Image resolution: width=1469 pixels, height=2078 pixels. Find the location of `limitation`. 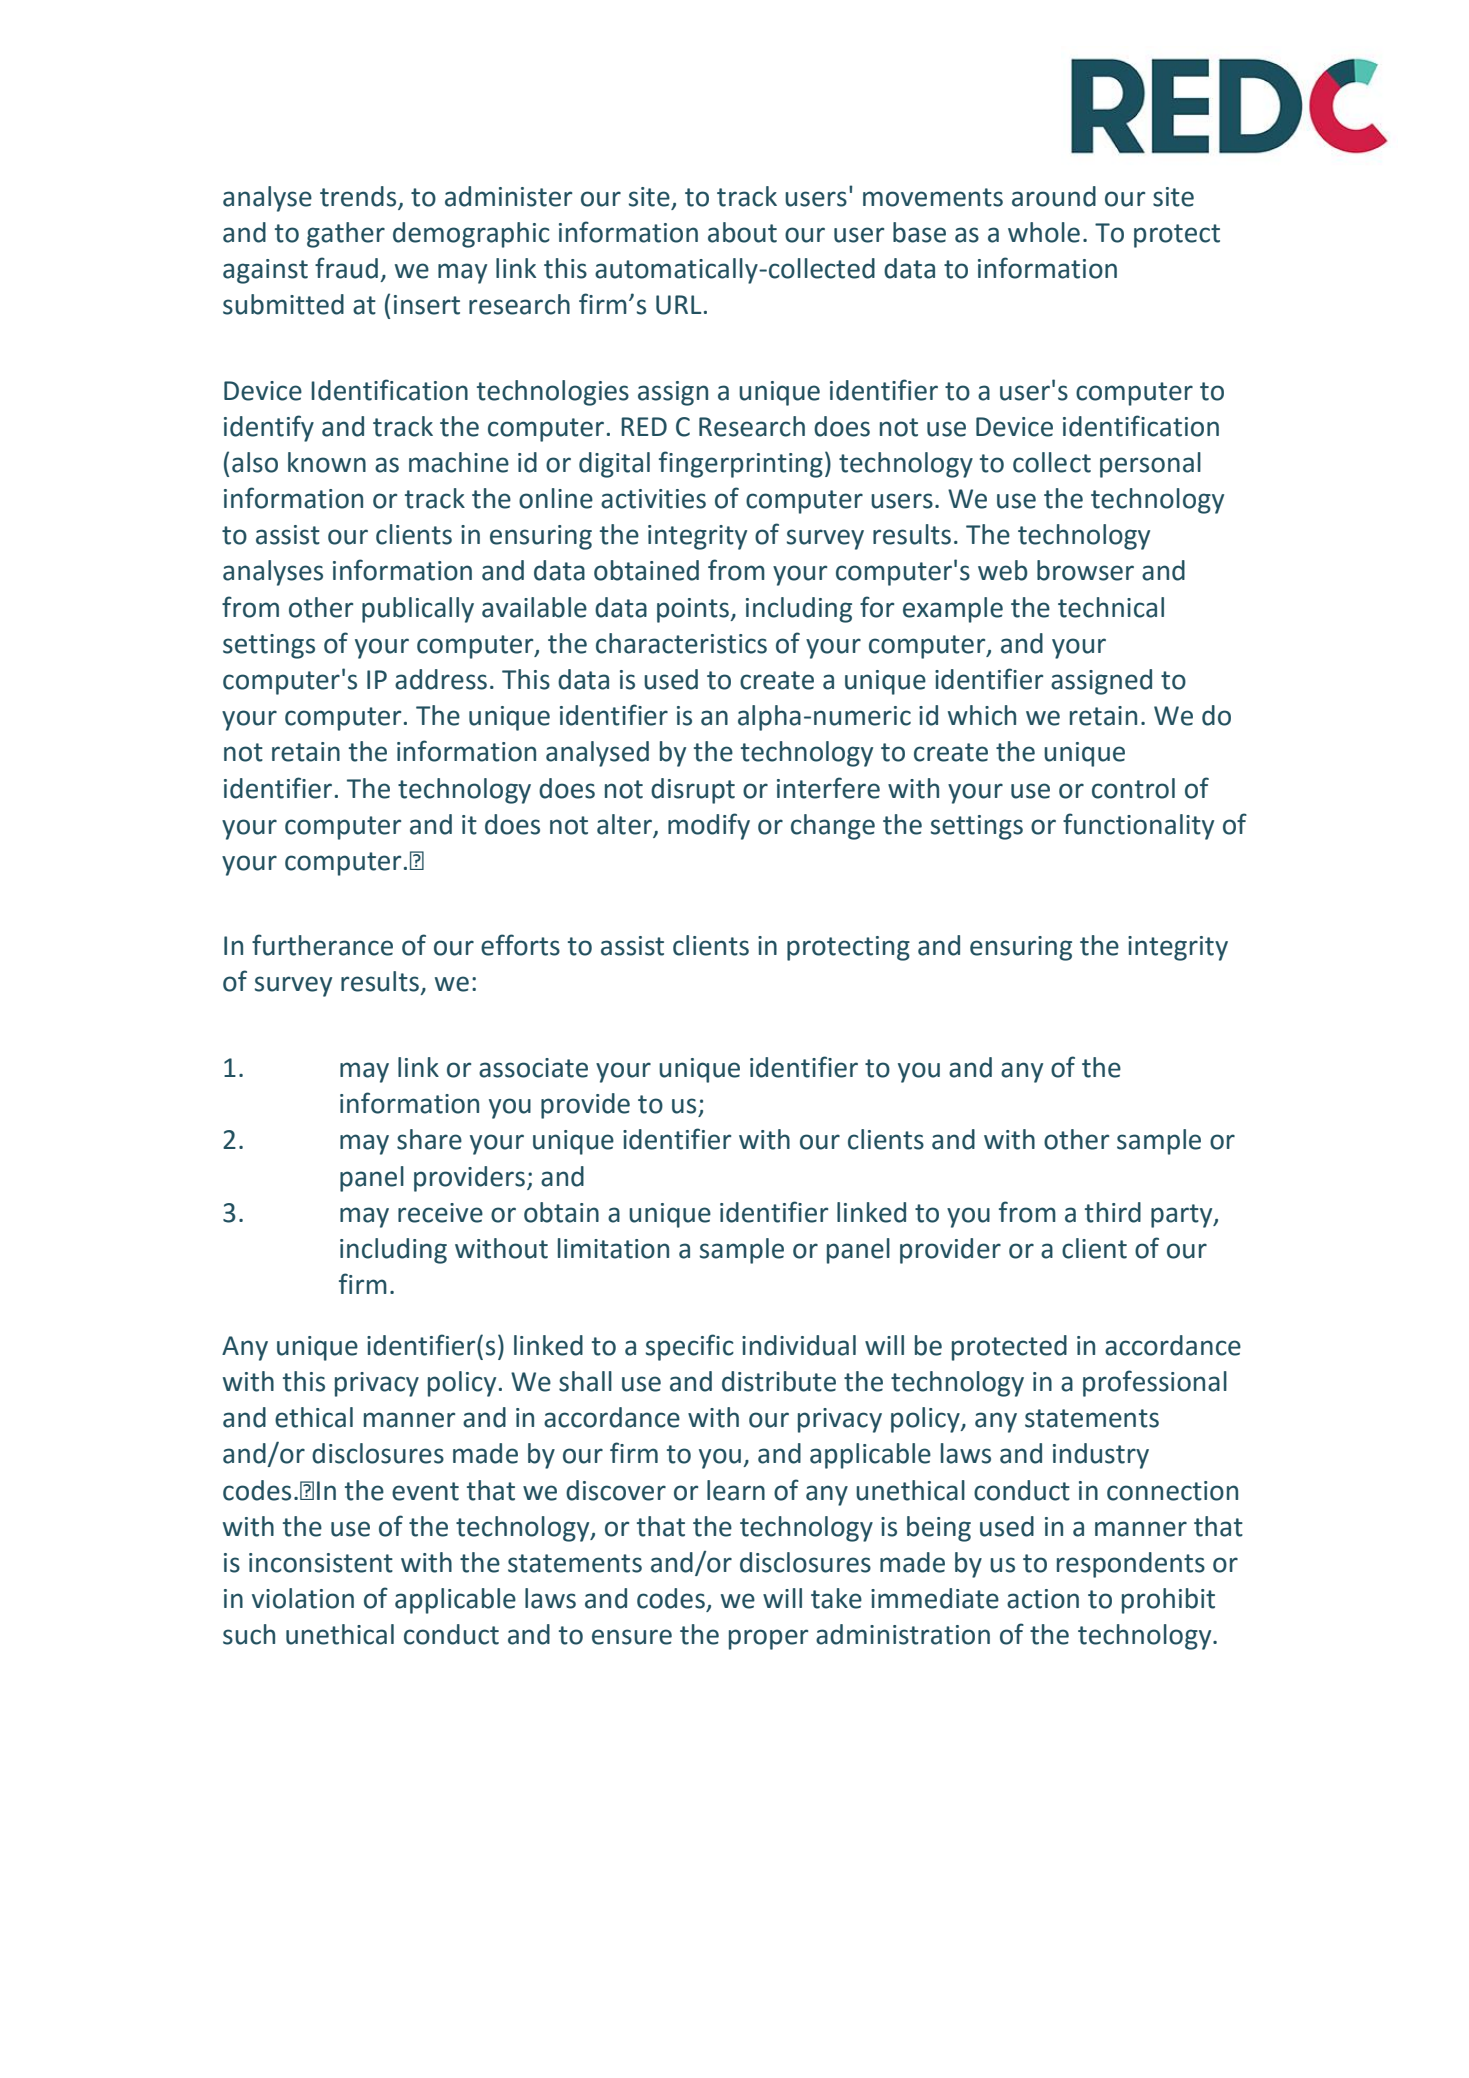

limitation is located at coordinates (613, 1248).
